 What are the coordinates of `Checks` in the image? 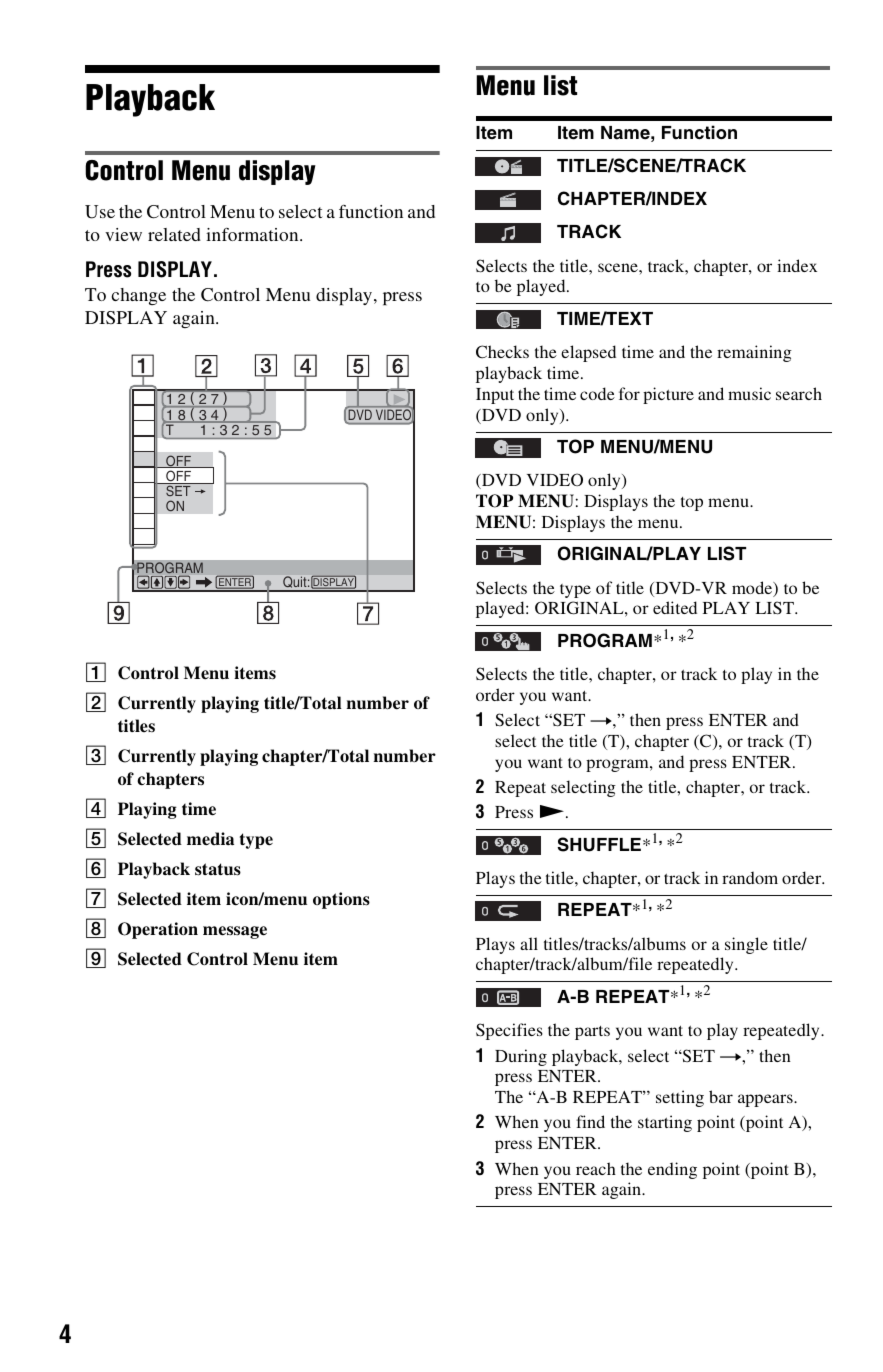 It's located at (502, 351).
